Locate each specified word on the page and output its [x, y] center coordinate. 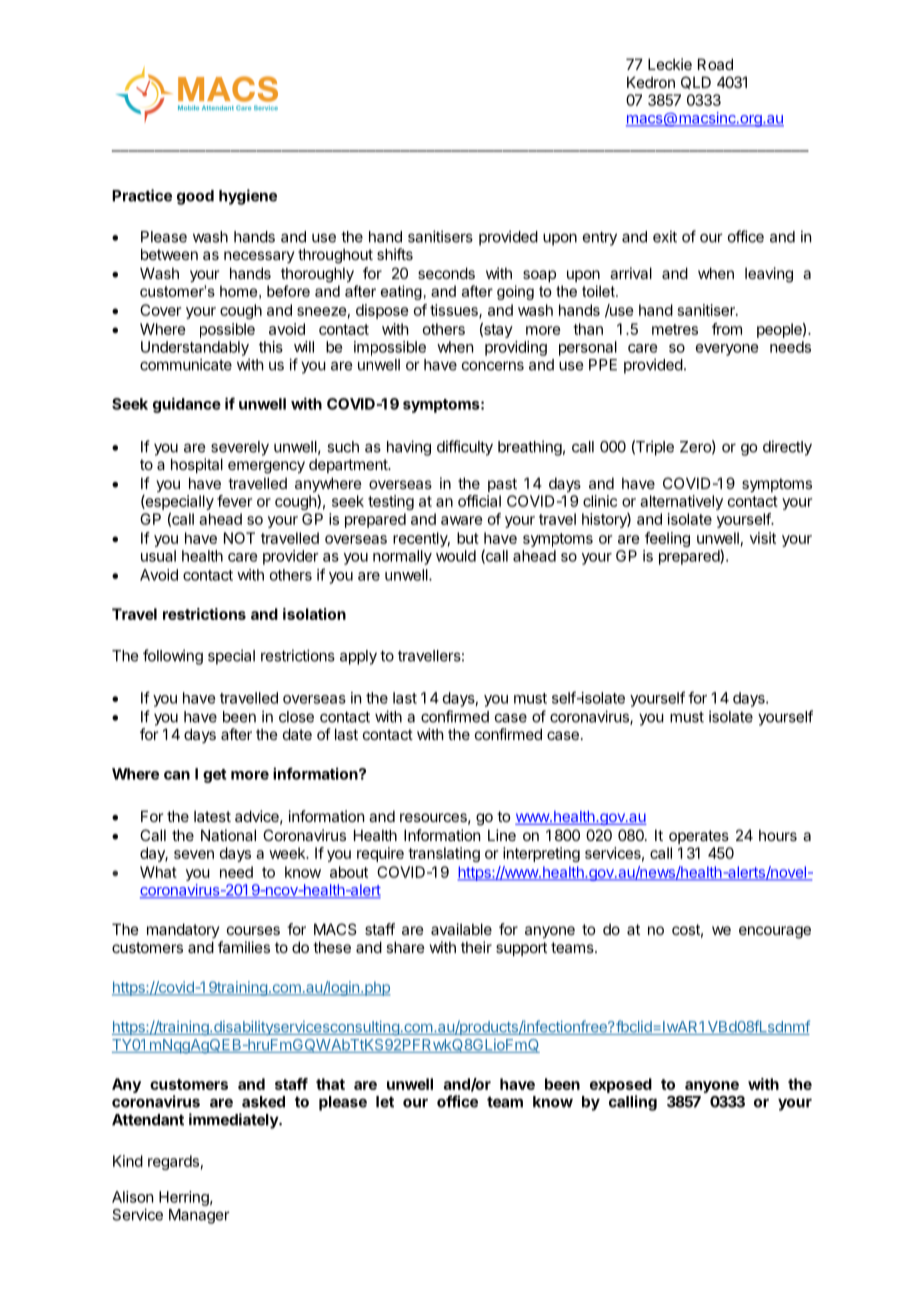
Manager [199, 1216]
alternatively [681, 502]
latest [212, 816]
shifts [395, 254]
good [195, 197]
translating [444, 854]
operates [699, 837]
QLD [696, 82]
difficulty [465, 448]
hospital [197, 465]
